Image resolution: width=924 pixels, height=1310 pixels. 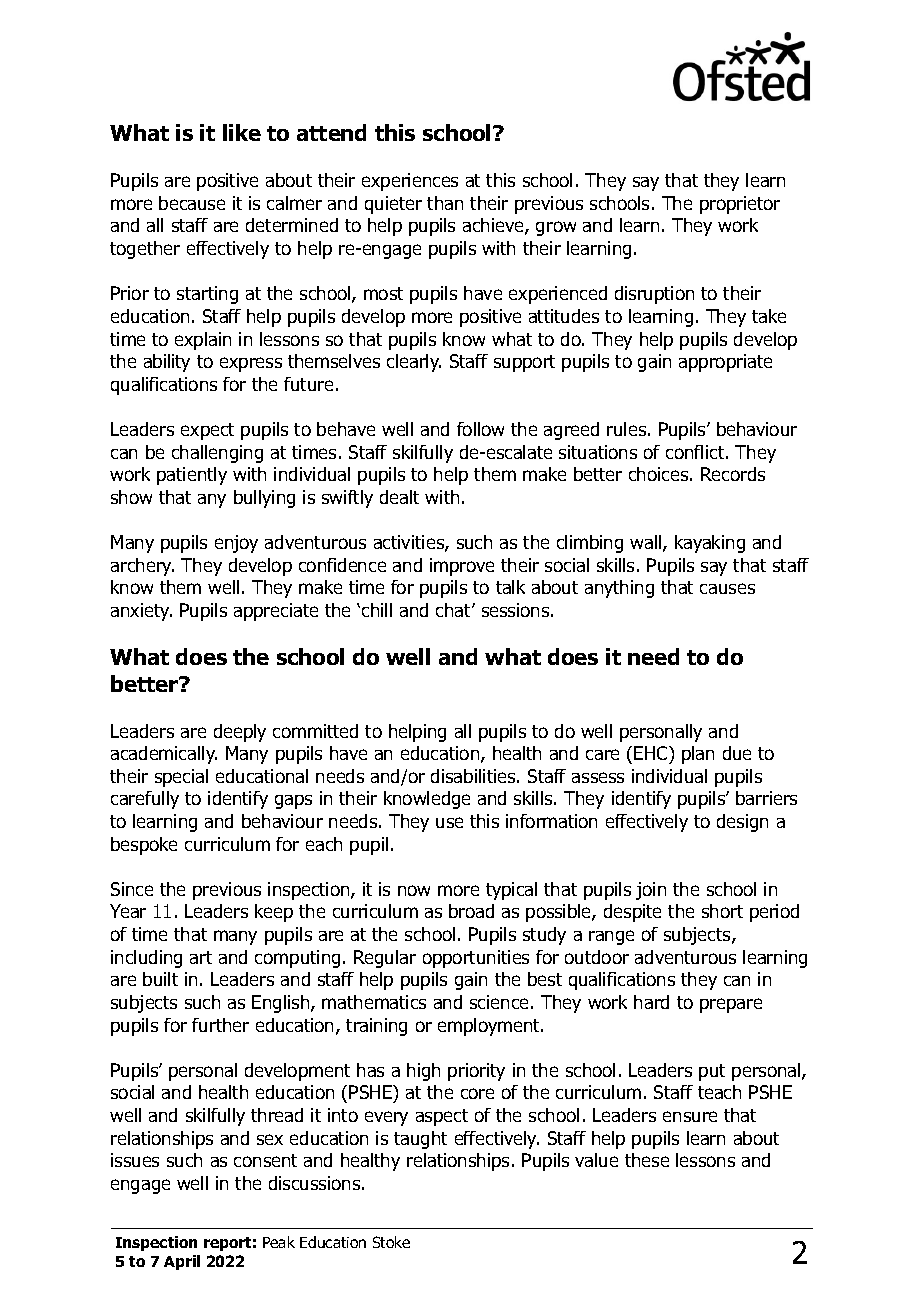 I want to click on Stoke, so click(x=391, y=1242).
